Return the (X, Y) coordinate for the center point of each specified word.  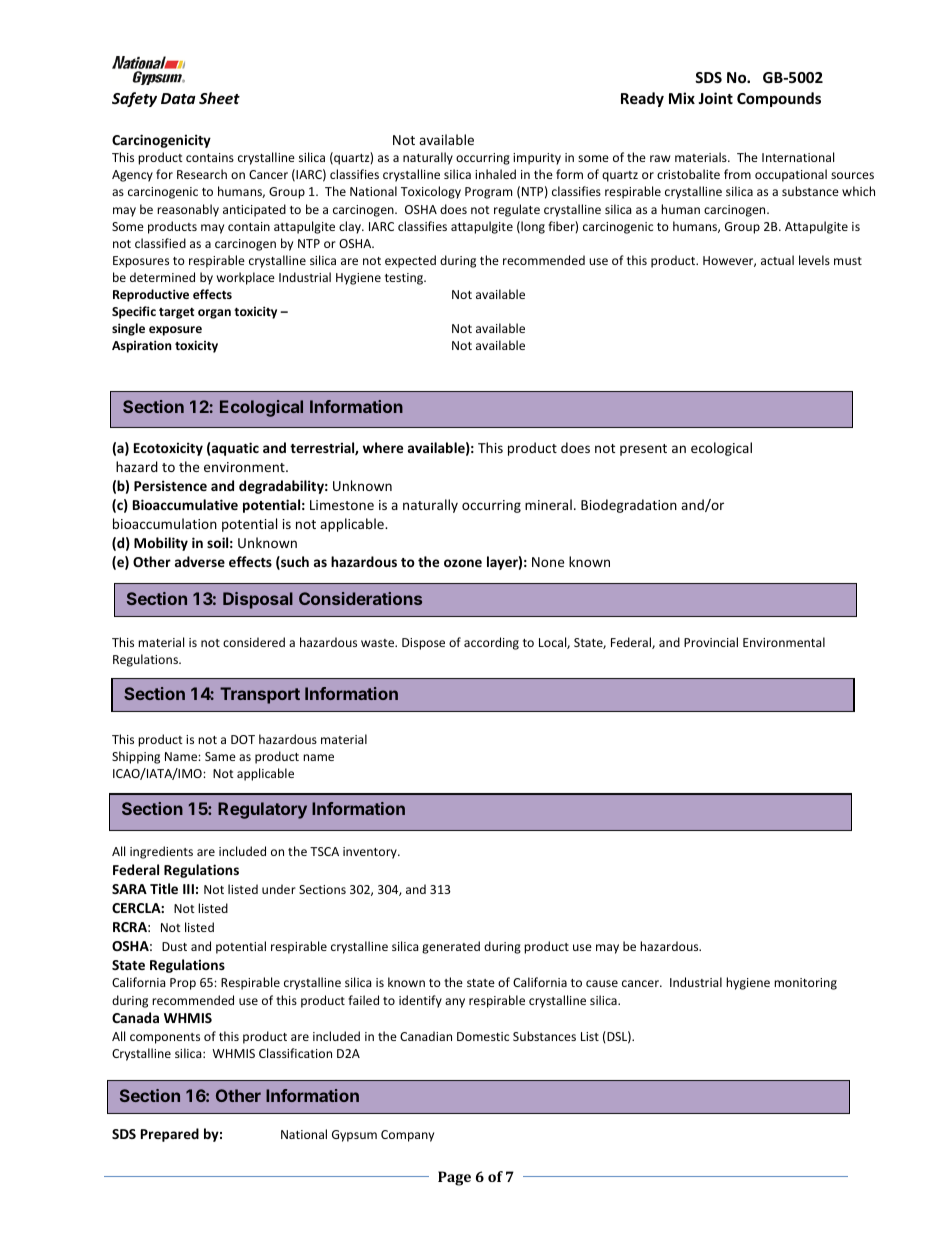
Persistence (170, 485)
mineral (548, 504)
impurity (537, 159)
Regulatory (262, 810)
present (643, 450)
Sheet (219, 98)
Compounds (779, 99)
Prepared (170, 1135)
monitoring (805, 984)
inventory (371, 853)
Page (454, 1178)
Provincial (711, 642)
